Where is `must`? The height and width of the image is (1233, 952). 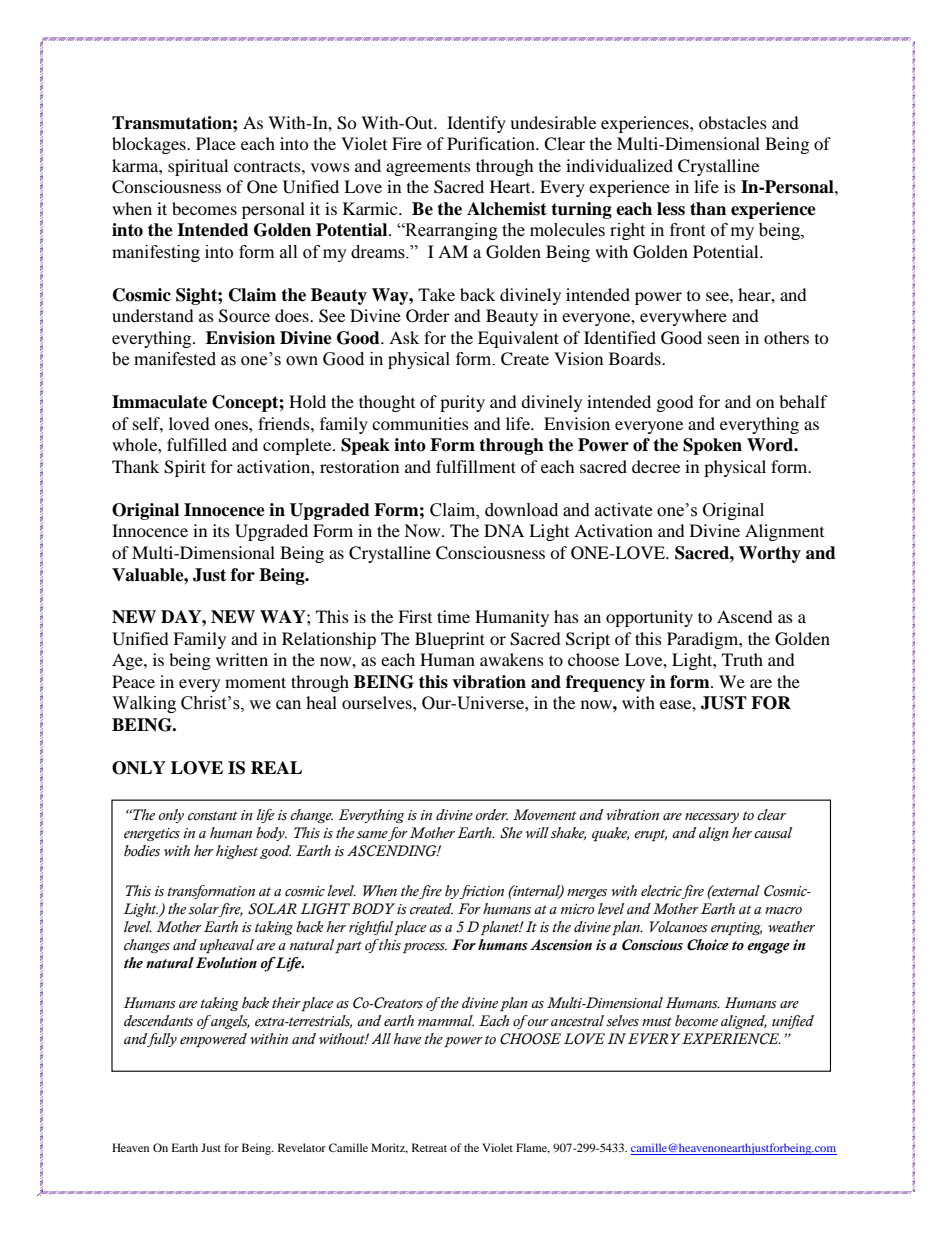
must is located at coordinates (657, 1022).
